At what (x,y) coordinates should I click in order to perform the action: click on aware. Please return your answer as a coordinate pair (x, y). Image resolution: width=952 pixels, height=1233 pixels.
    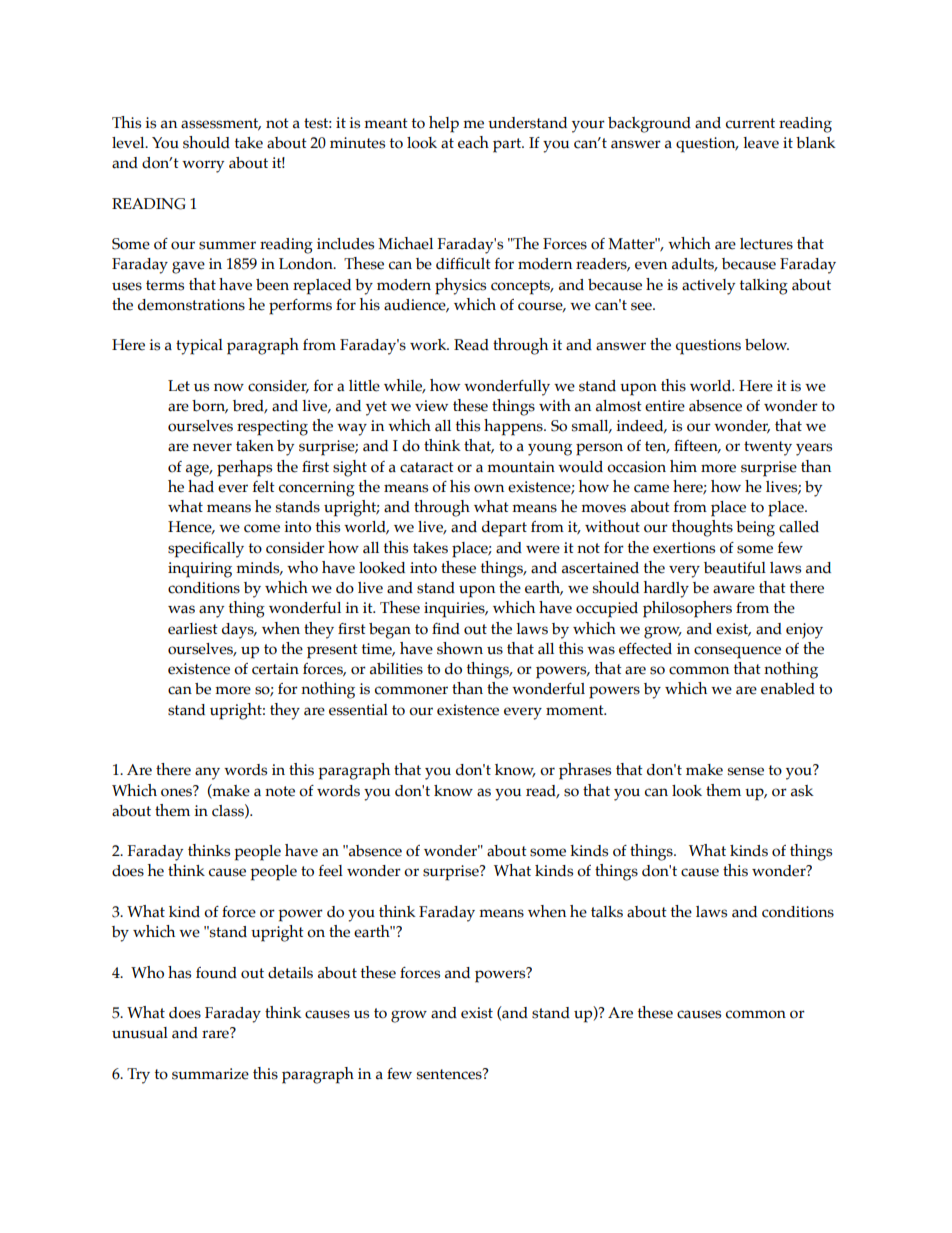
    Looking at the image, I should click on (734, 589).
